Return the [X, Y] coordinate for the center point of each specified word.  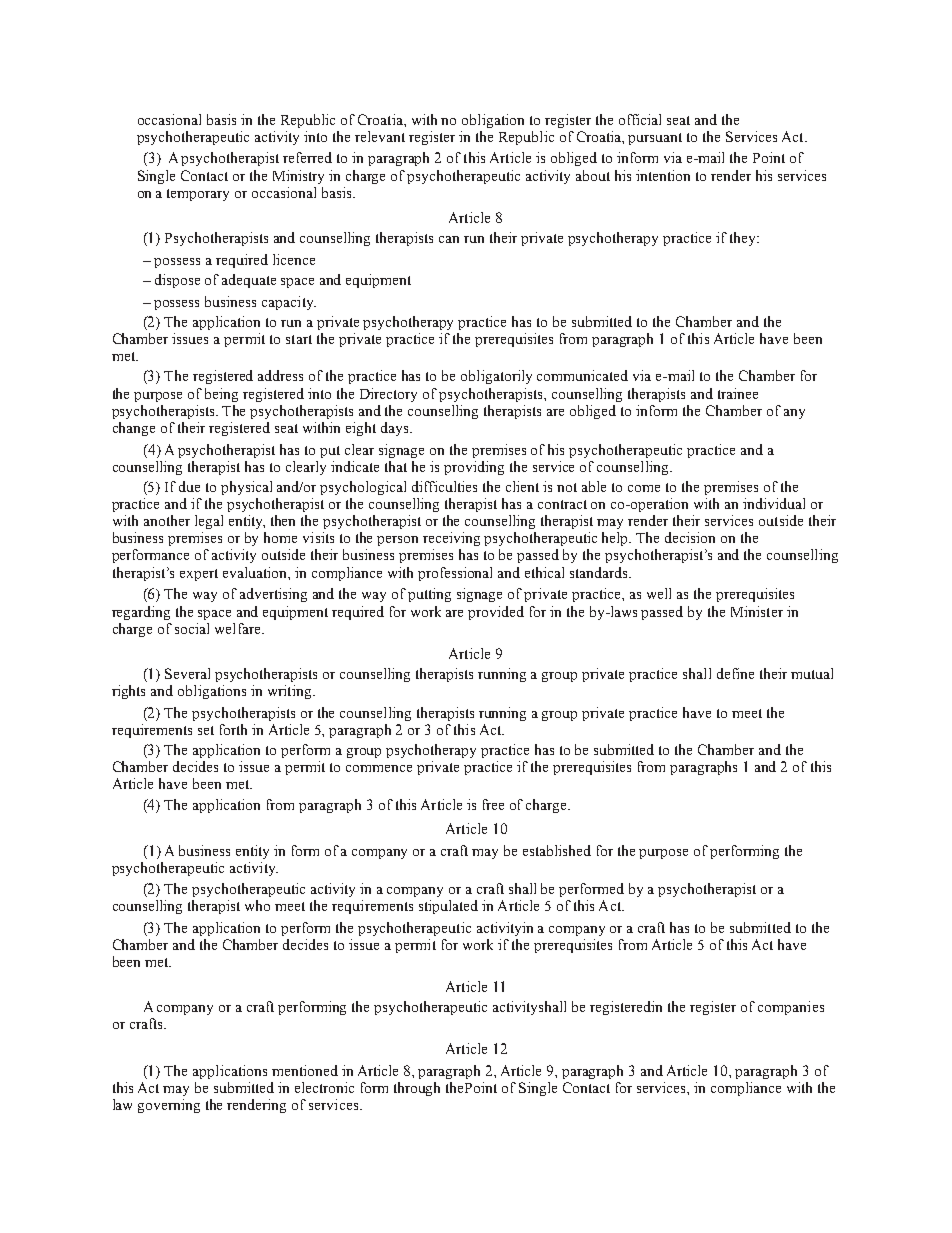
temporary [198, 195]
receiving [451, 539]
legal [209, 522]
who [257, 905]
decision [690, 537]
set [206, 730]
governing [169, 1106]
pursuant [655, 139]
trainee [738, 393]
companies [791, 1008]
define [735, 673]
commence [379, 768]
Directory [388, 395]
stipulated [448, 907]
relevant [380, 136]
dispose [177, 281]
